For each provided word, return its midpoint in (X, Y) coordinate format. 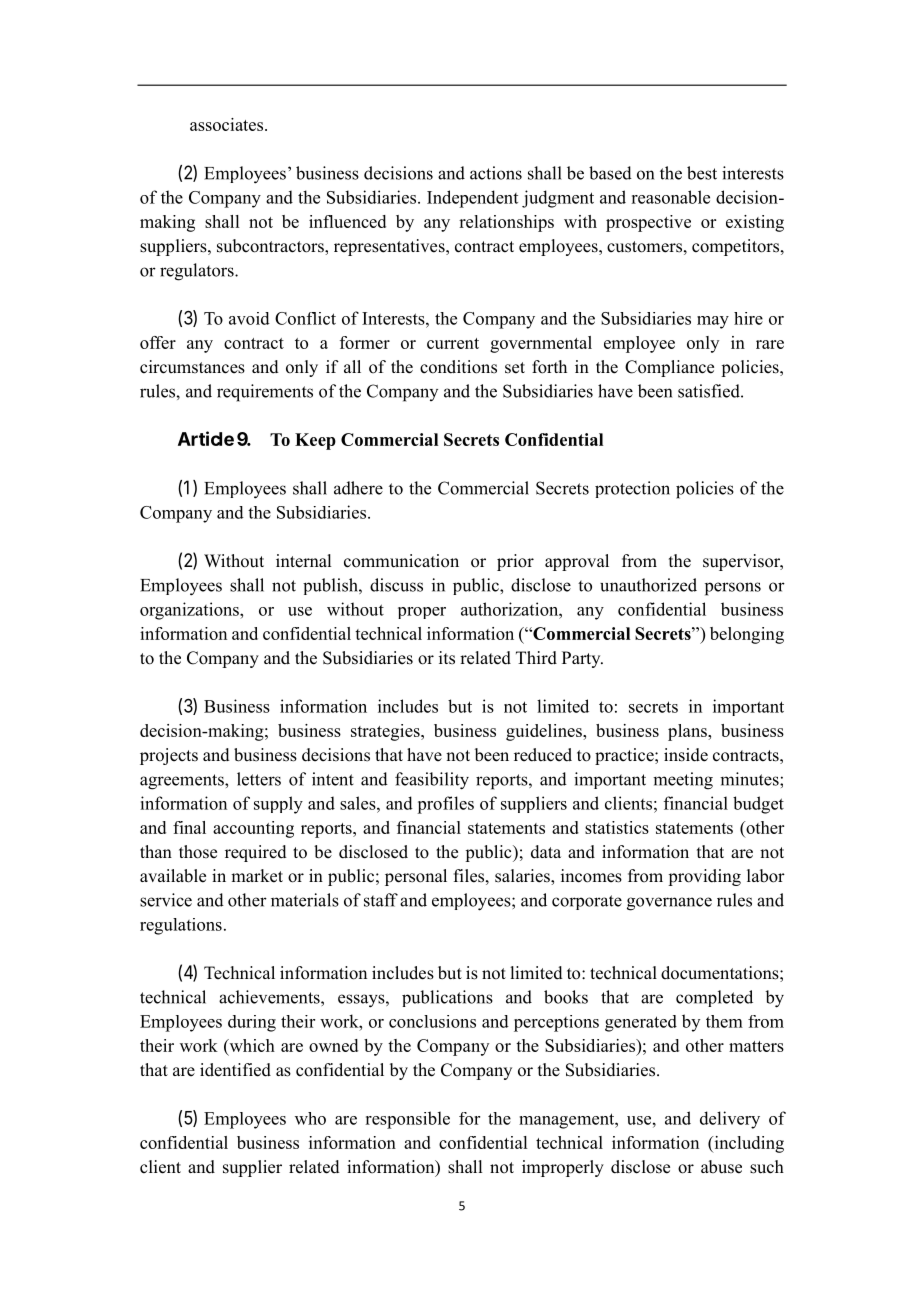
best (702, 173)
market (257, 876)
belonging (747, 635)
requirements (265, 393)
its (447, 658)
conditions (458, 367)
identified (235, 1070)
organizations (190, 611)
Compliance (669, 368)
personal (416, 877)
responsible (407, 1120)
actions (496, 173)
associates (228, 124)
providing (704, 877)
